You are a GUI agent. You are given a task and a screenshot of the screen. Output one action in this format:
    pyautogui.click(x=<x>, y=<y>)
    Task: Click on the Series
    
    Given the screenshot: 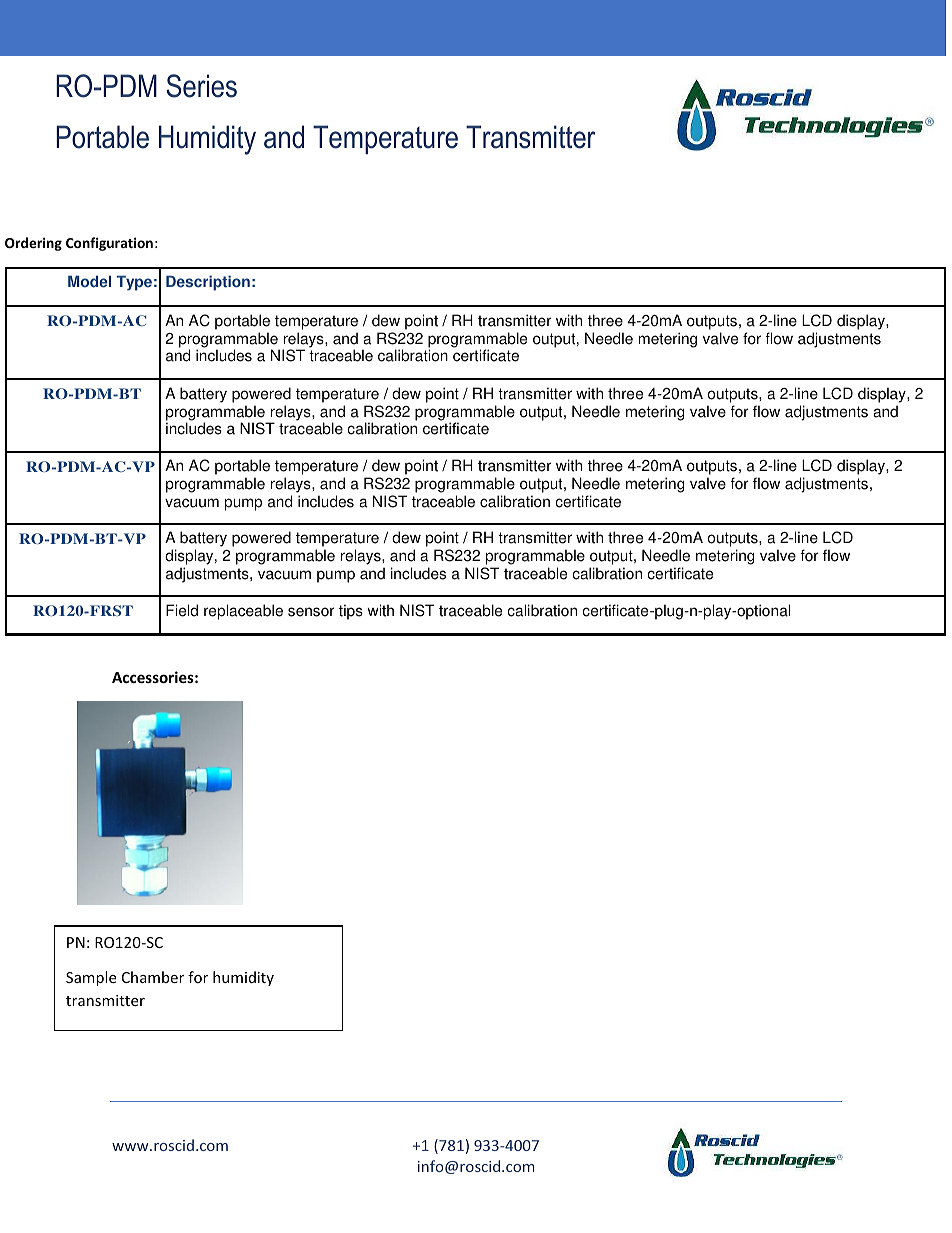 What is the action you would take?
    pyautogui.click(x=201, y=86)
